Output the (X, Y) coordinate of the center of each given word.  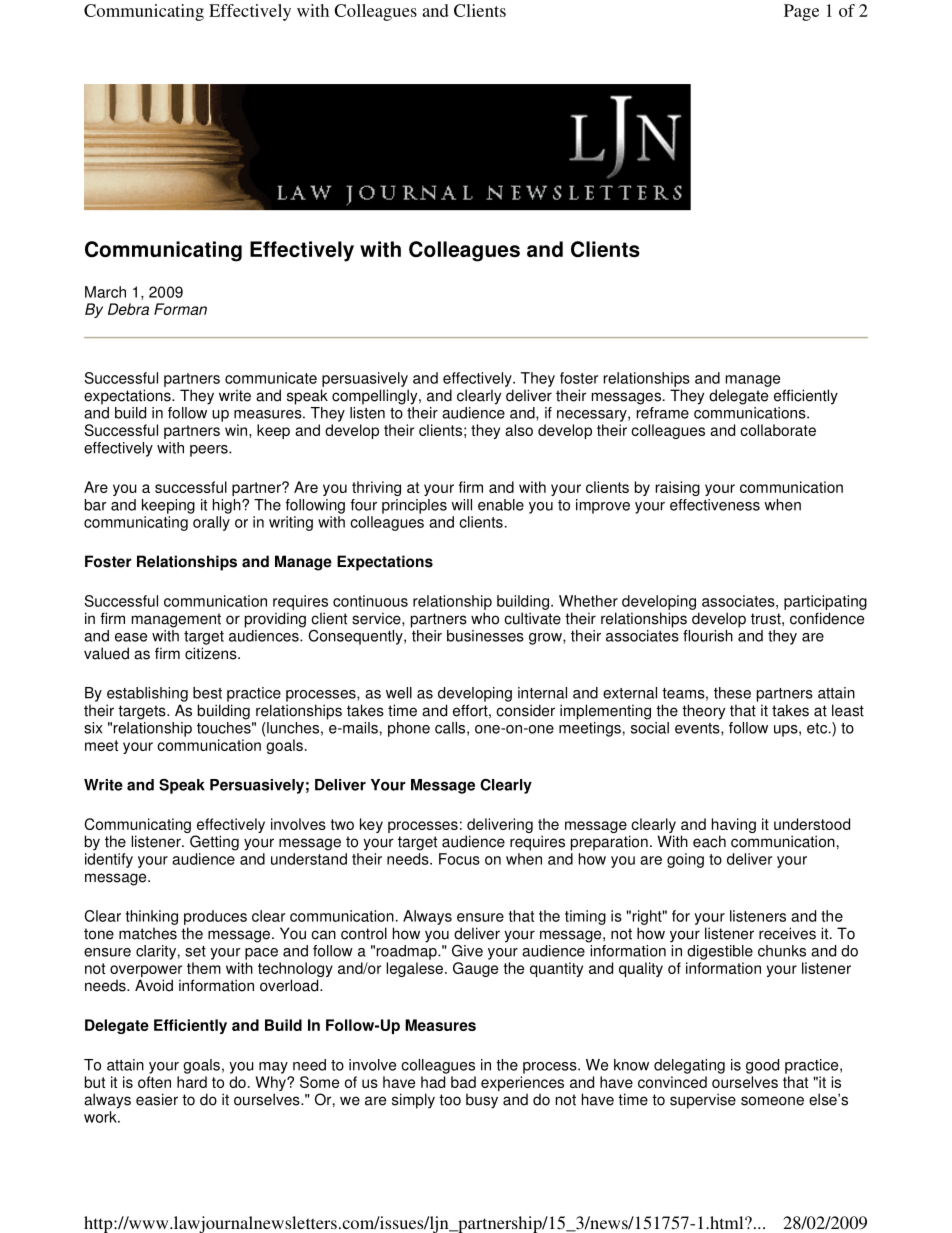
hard (192, 1082)
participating (825, 602)
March (105, 292)
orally (211, 523)
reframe (663, 411)
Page (801, 12)
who (485, 618)
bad (463, 1082)
